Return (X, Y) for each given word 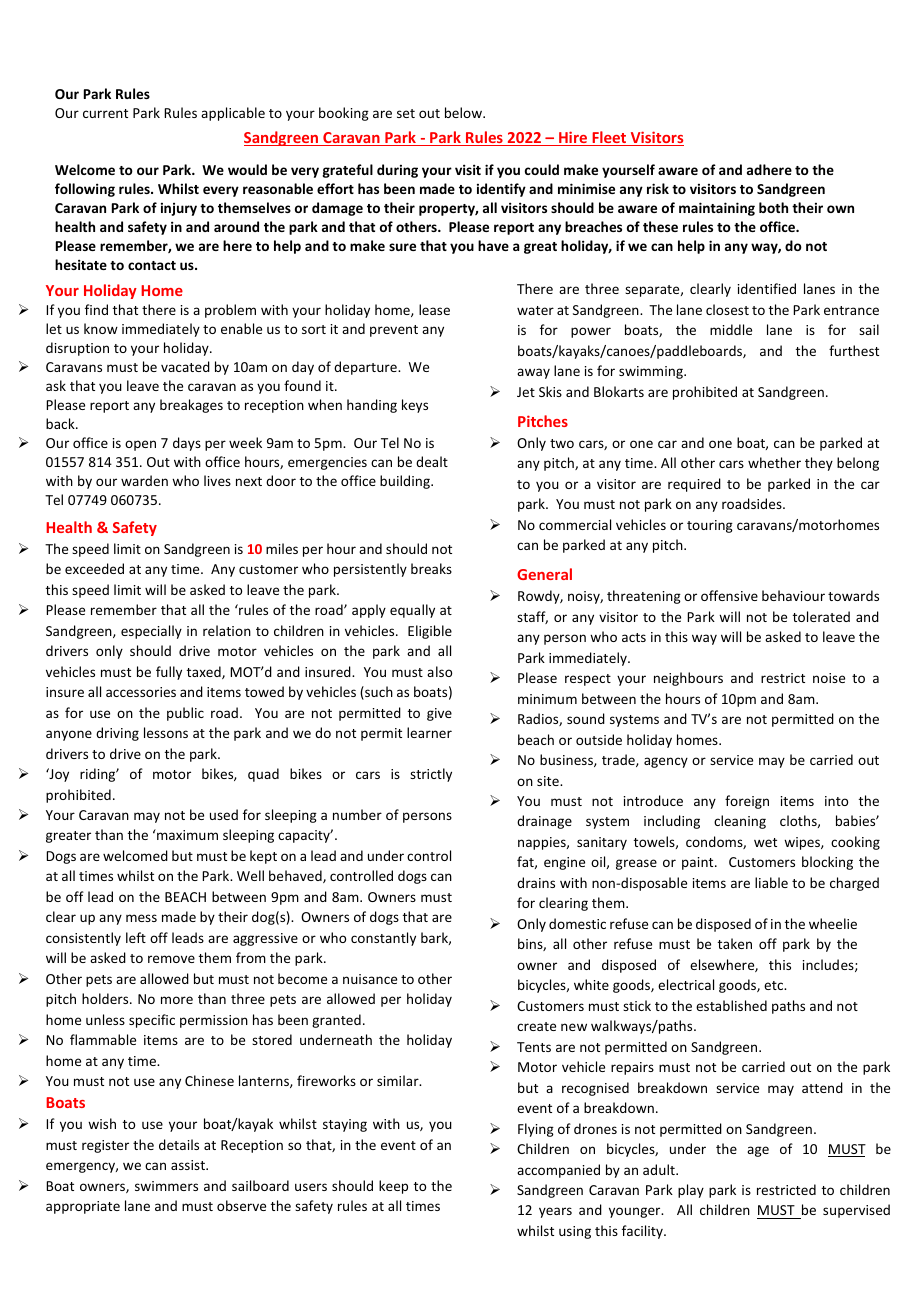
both (773, 207)
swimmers (166, 1186)
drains (536, 882)
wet (765, 842)
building (406, 482)
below (464, 112)
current (105, 113)
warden (144, 480)
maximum (186, 834)
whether (774, 462)
